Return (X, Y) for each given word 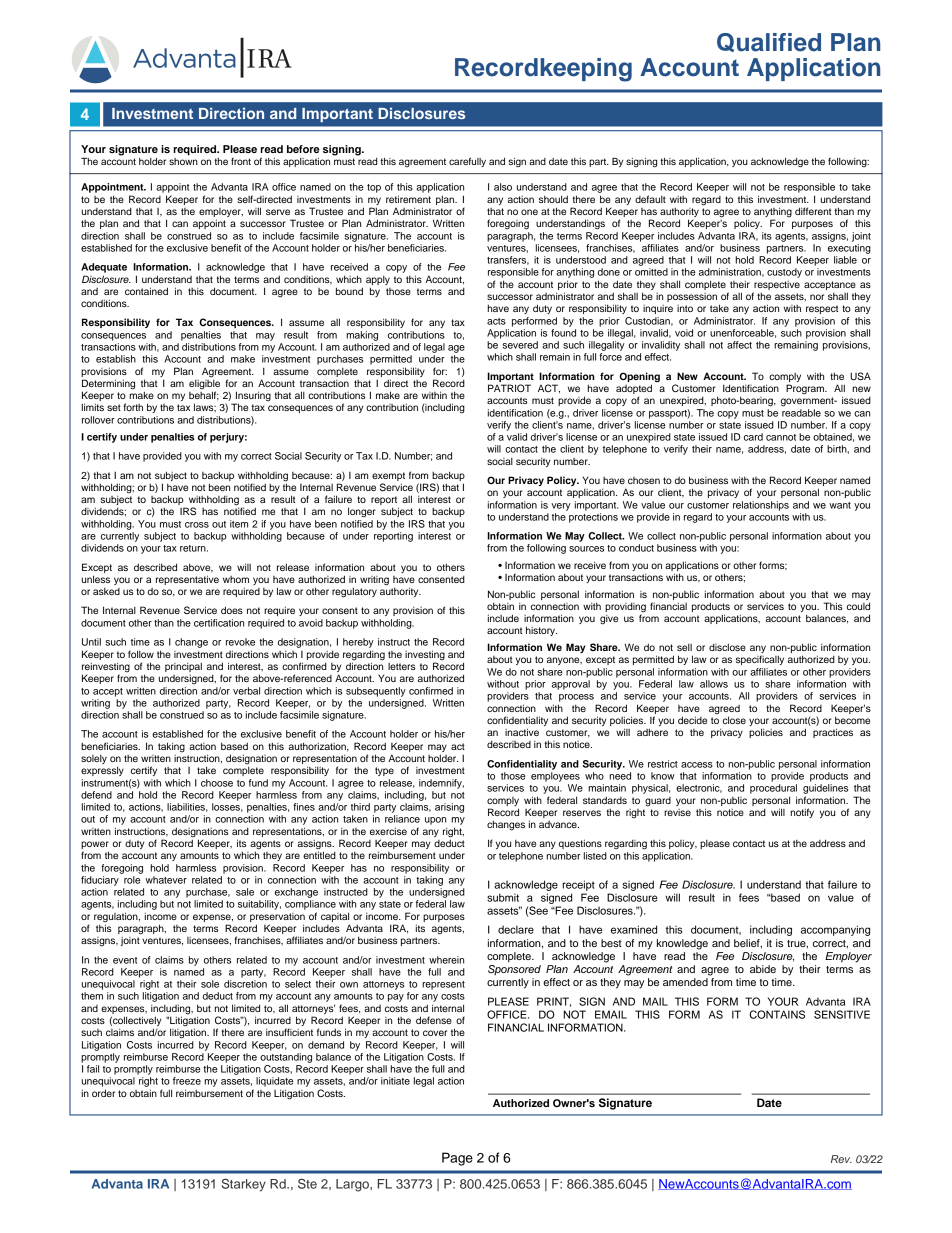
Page (457, 1159)
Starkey (244, 1185)
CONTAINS (777, 1014)
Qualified (769, 42)
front (241, 161)
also (503, 187)
